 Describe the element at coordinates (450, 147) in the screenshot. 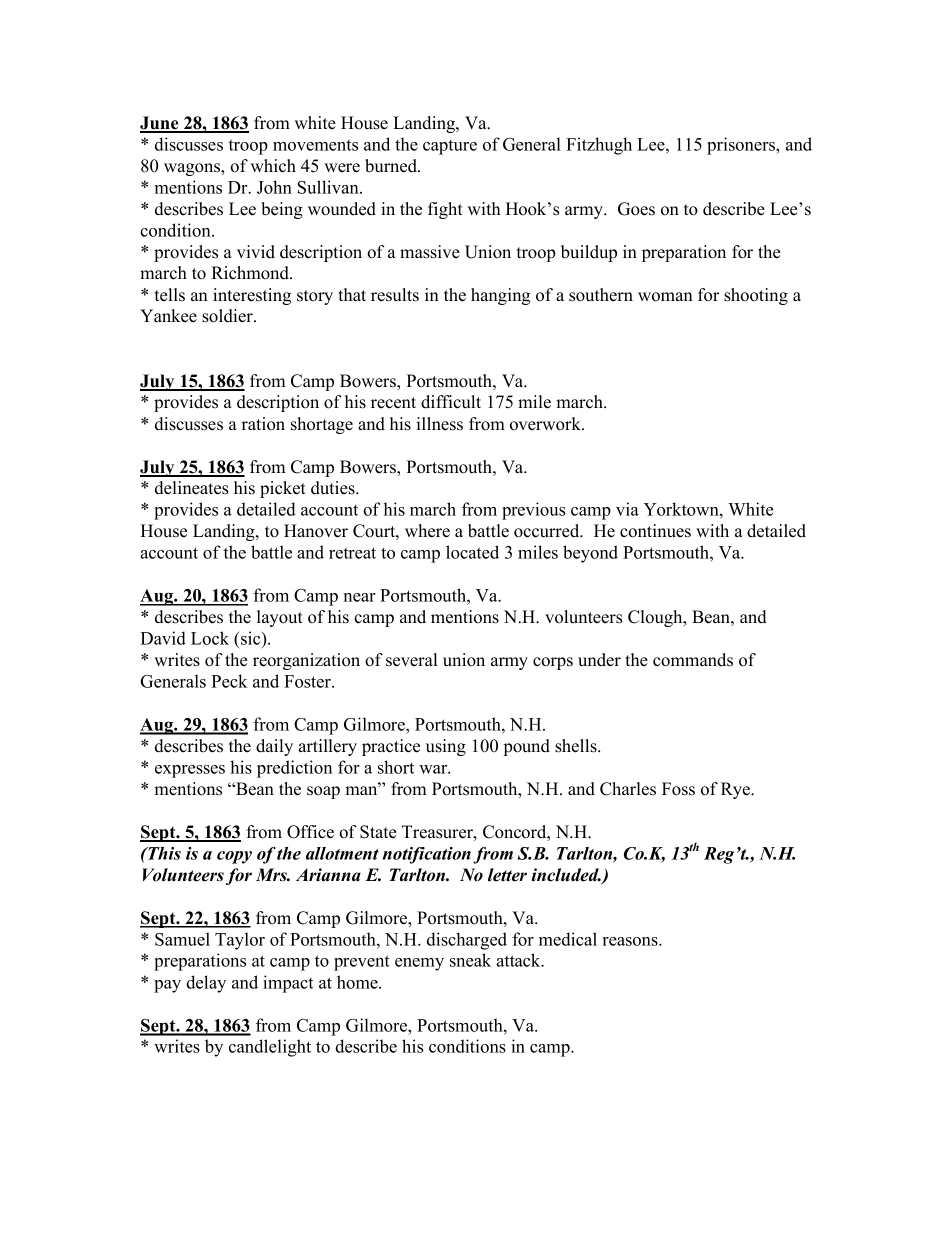

I see `capture` at that location.
